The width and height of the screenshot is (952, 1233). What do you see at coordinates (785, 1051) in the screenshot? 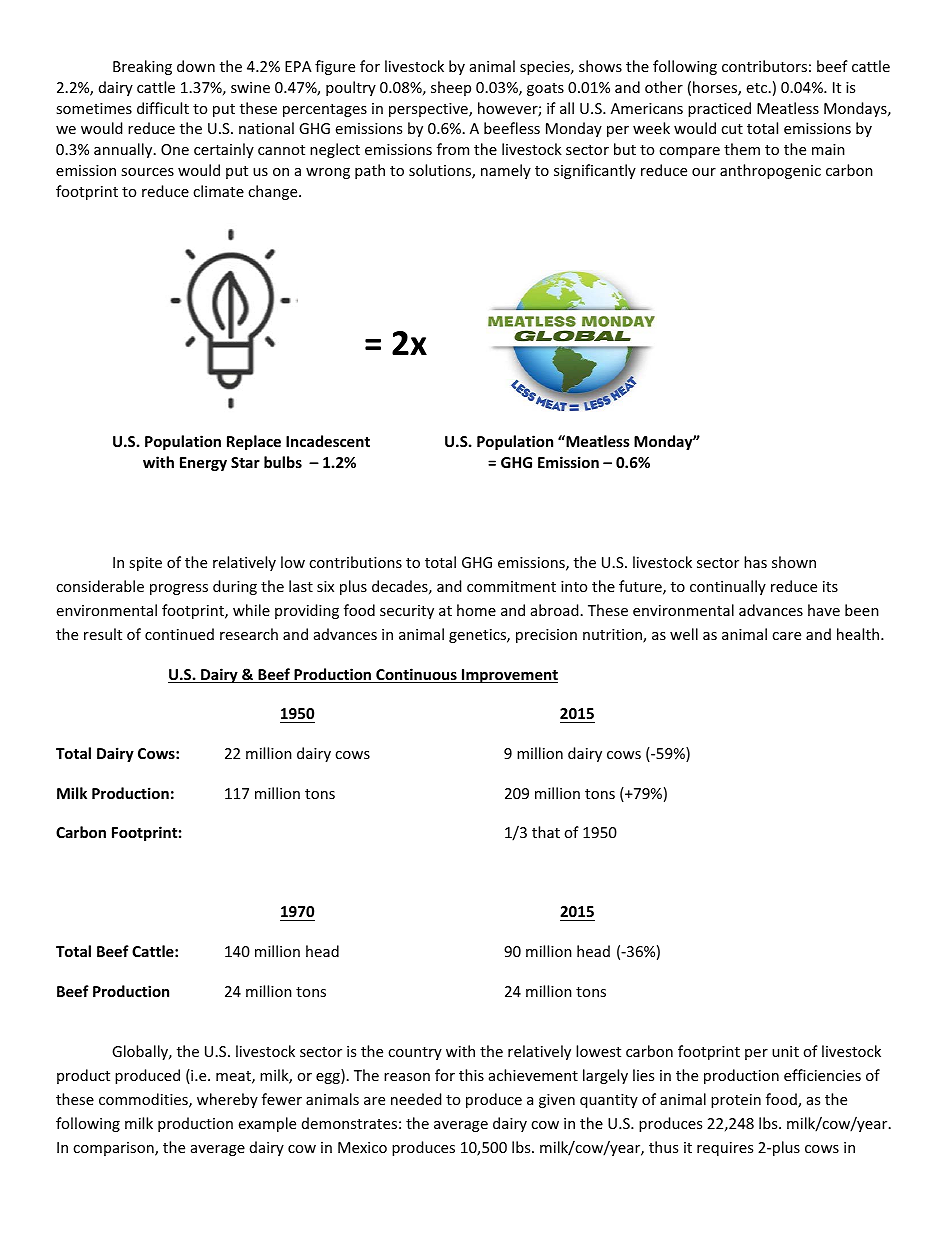
I see `unit` at bounding box center [785, 1051].
